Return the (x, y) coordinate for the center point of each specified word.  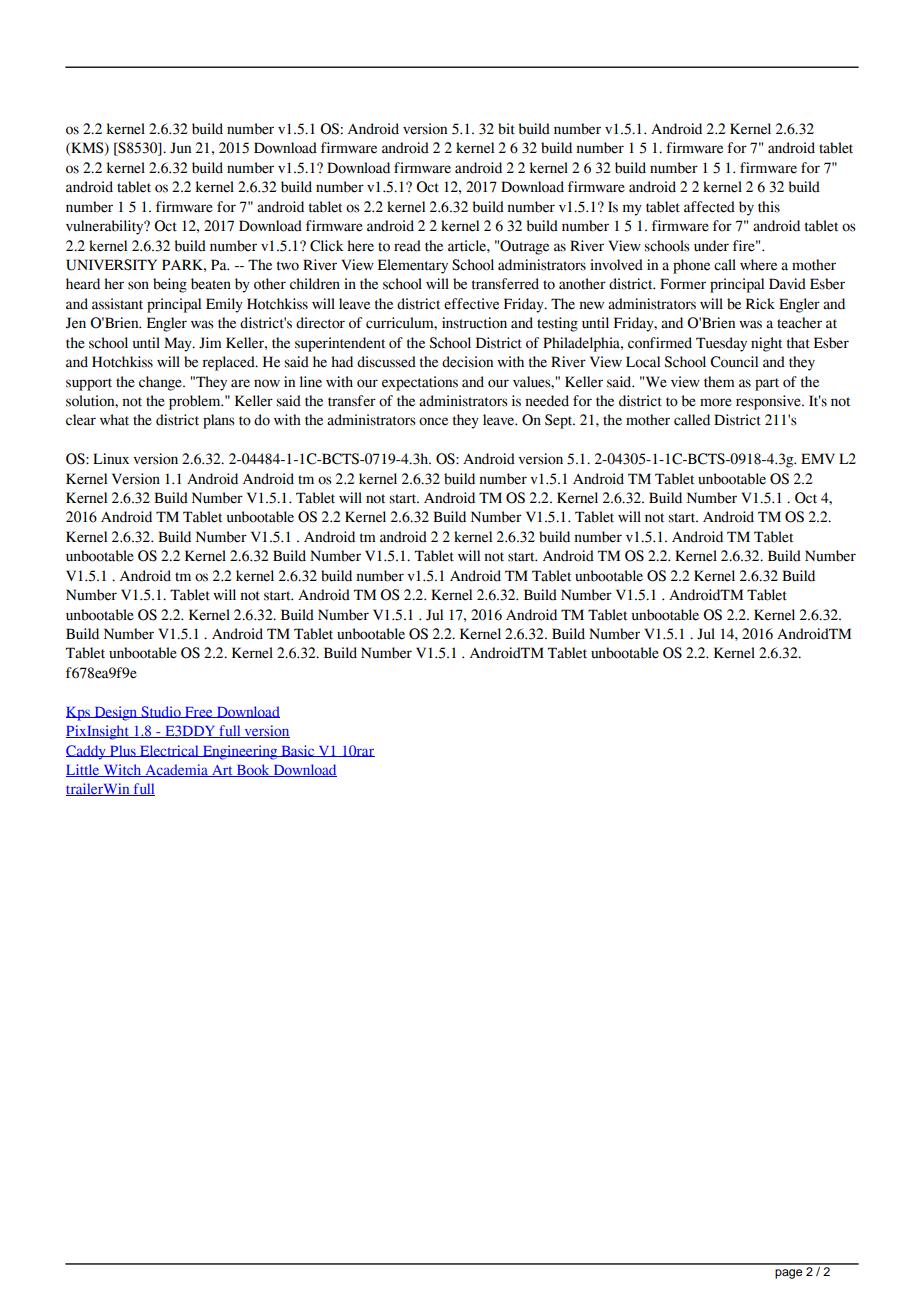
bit (506, 129)
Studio (161, 712)
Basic (298, 751)
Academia (176, 770)
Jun (180, 148)
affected (709, 207)
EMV (818, 458)
